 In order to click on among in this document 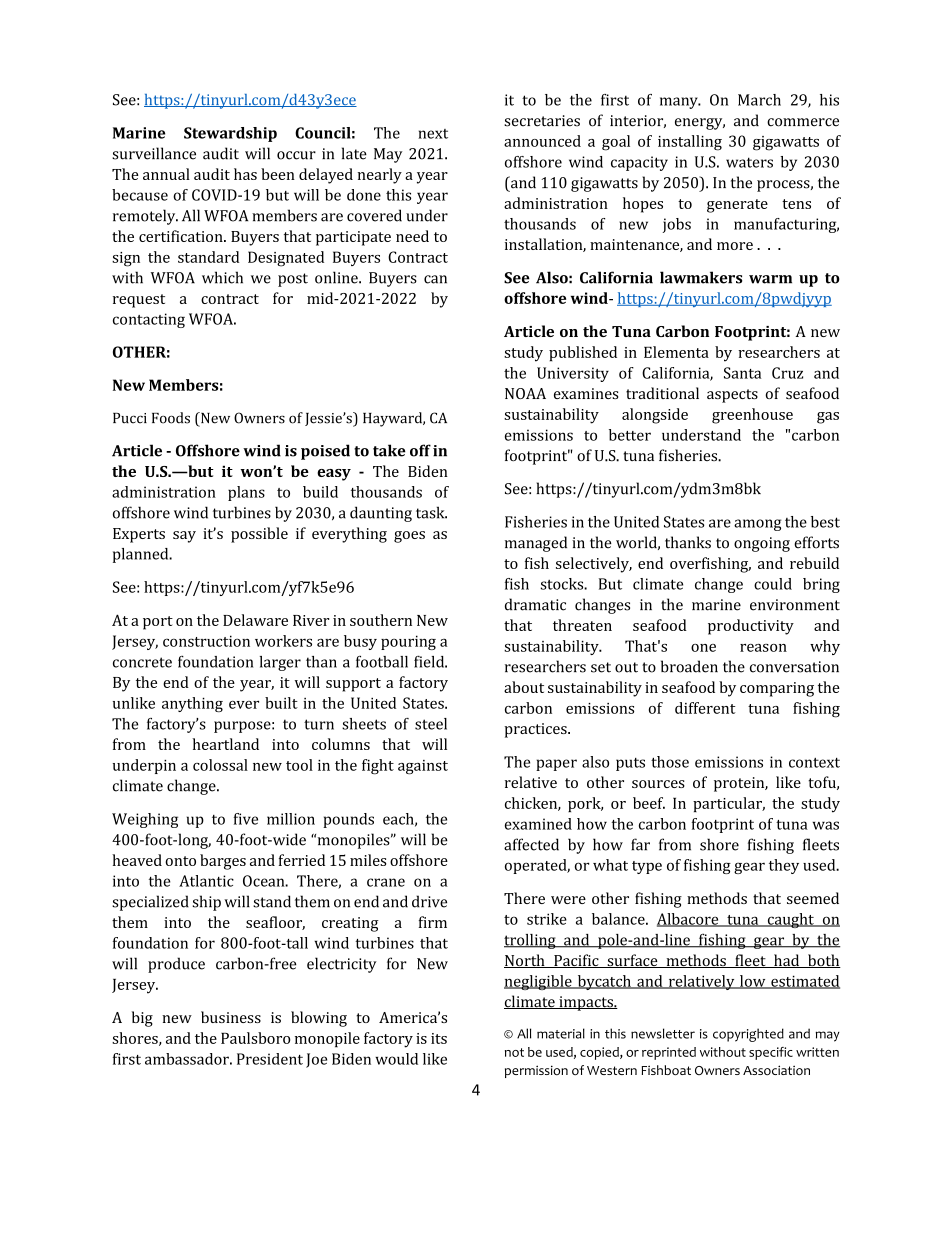, I will do `click(758, 525)`.
